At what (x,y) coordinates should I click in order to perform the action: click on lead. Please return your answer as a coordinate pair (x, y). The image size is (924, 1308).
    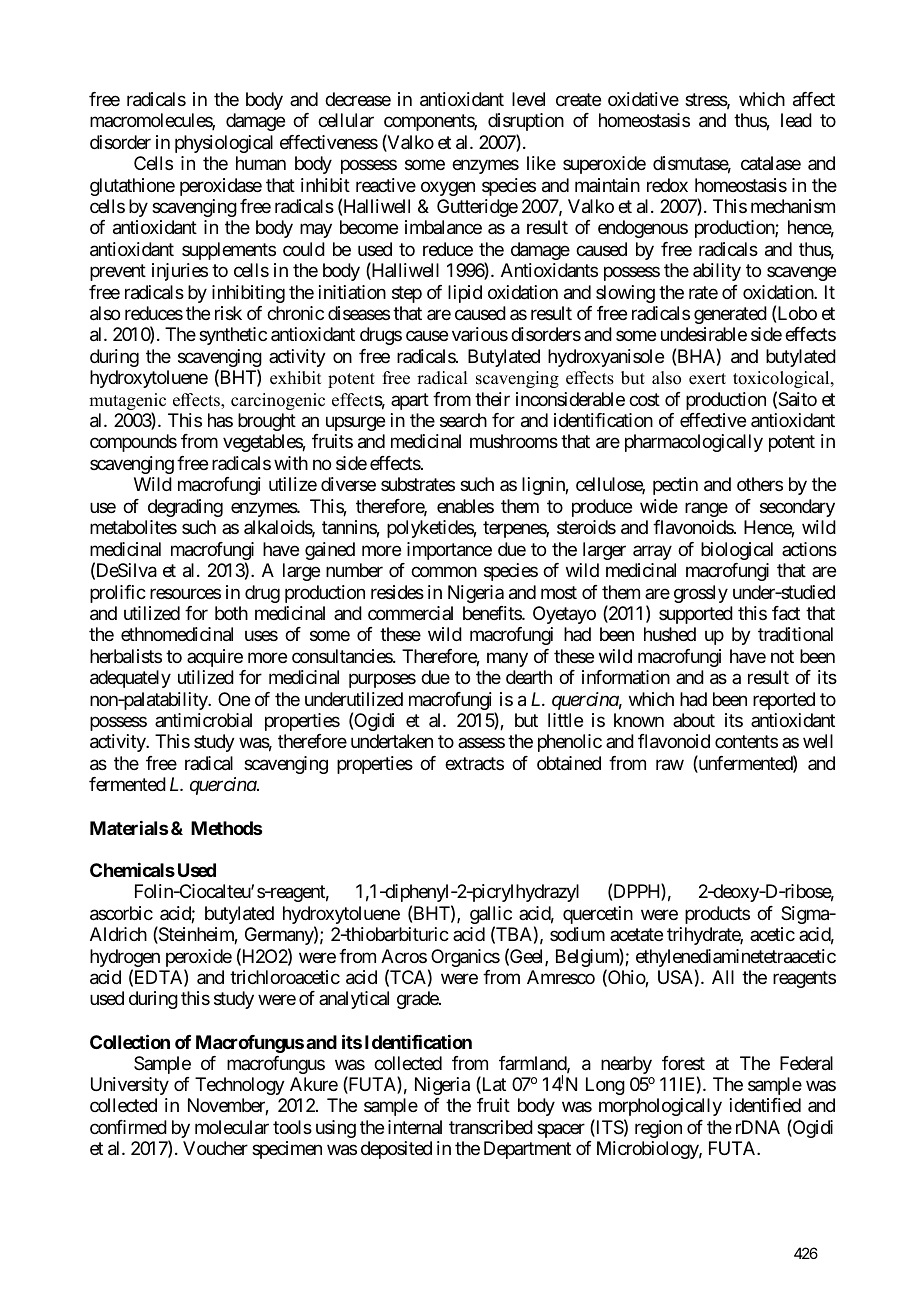
    Looking at the image, I should click on (796, 120).
